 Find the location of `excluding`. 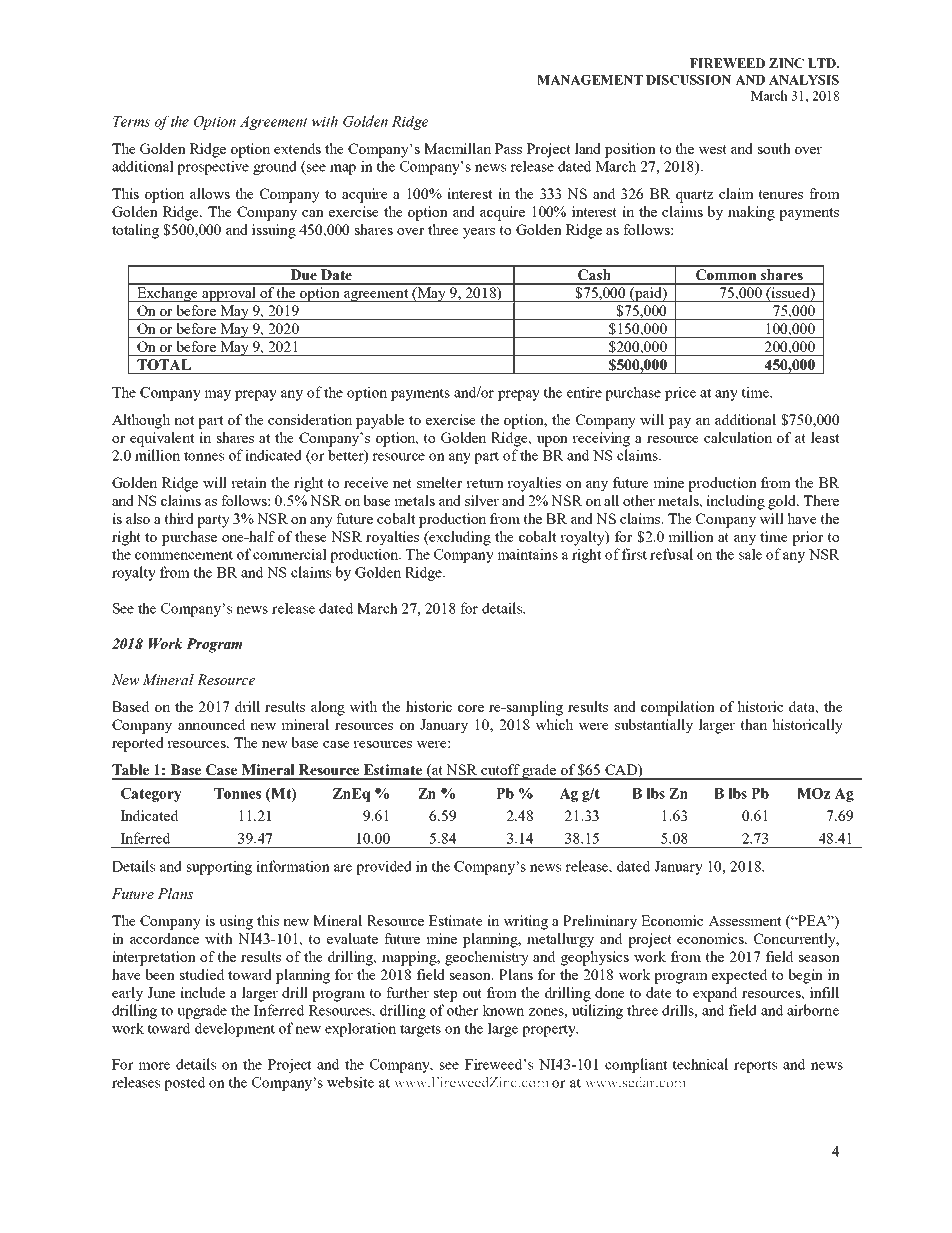

excluding is located at coordinates (459, 538).
